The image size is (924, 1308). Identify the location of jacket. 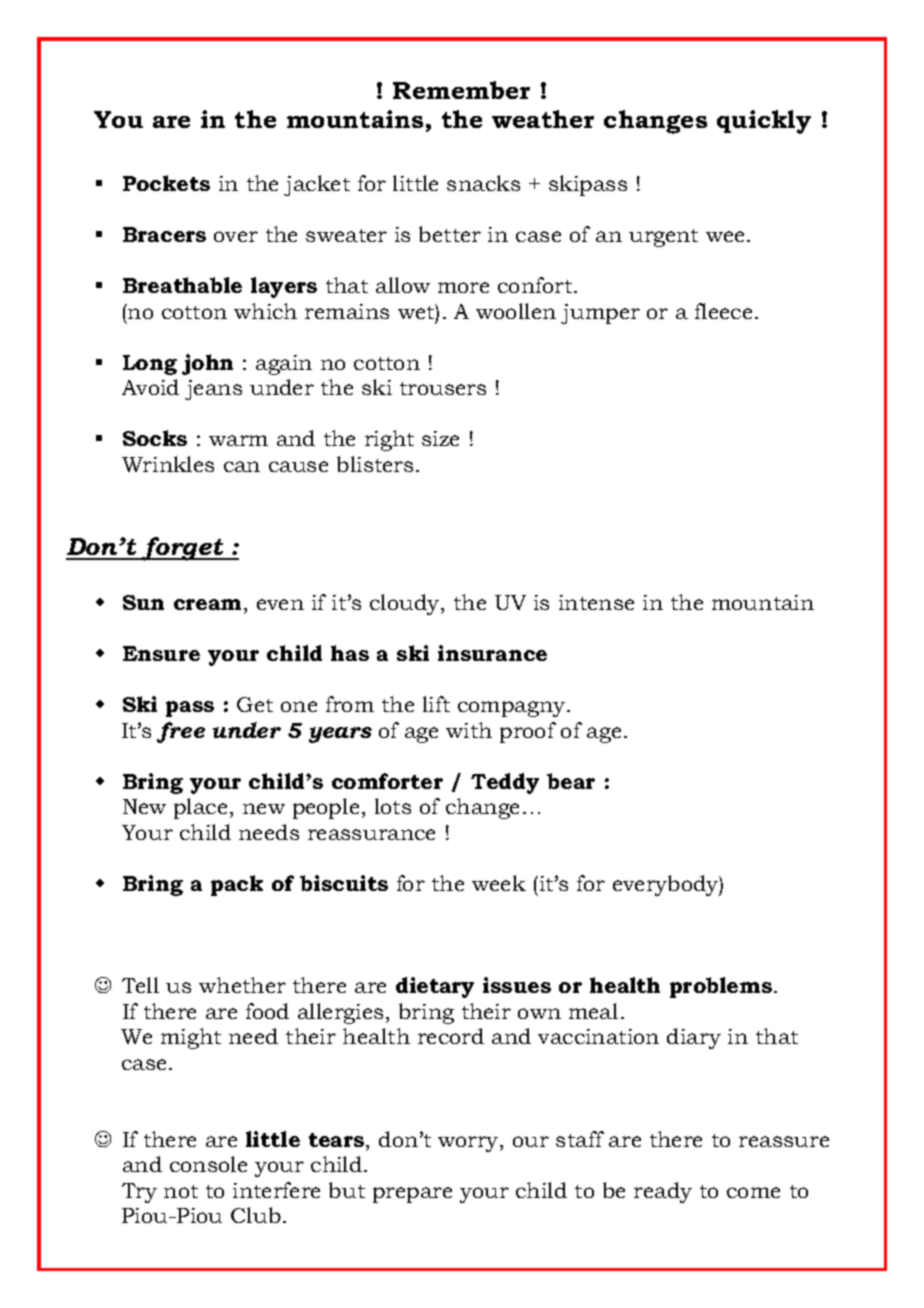
(317, 185).
